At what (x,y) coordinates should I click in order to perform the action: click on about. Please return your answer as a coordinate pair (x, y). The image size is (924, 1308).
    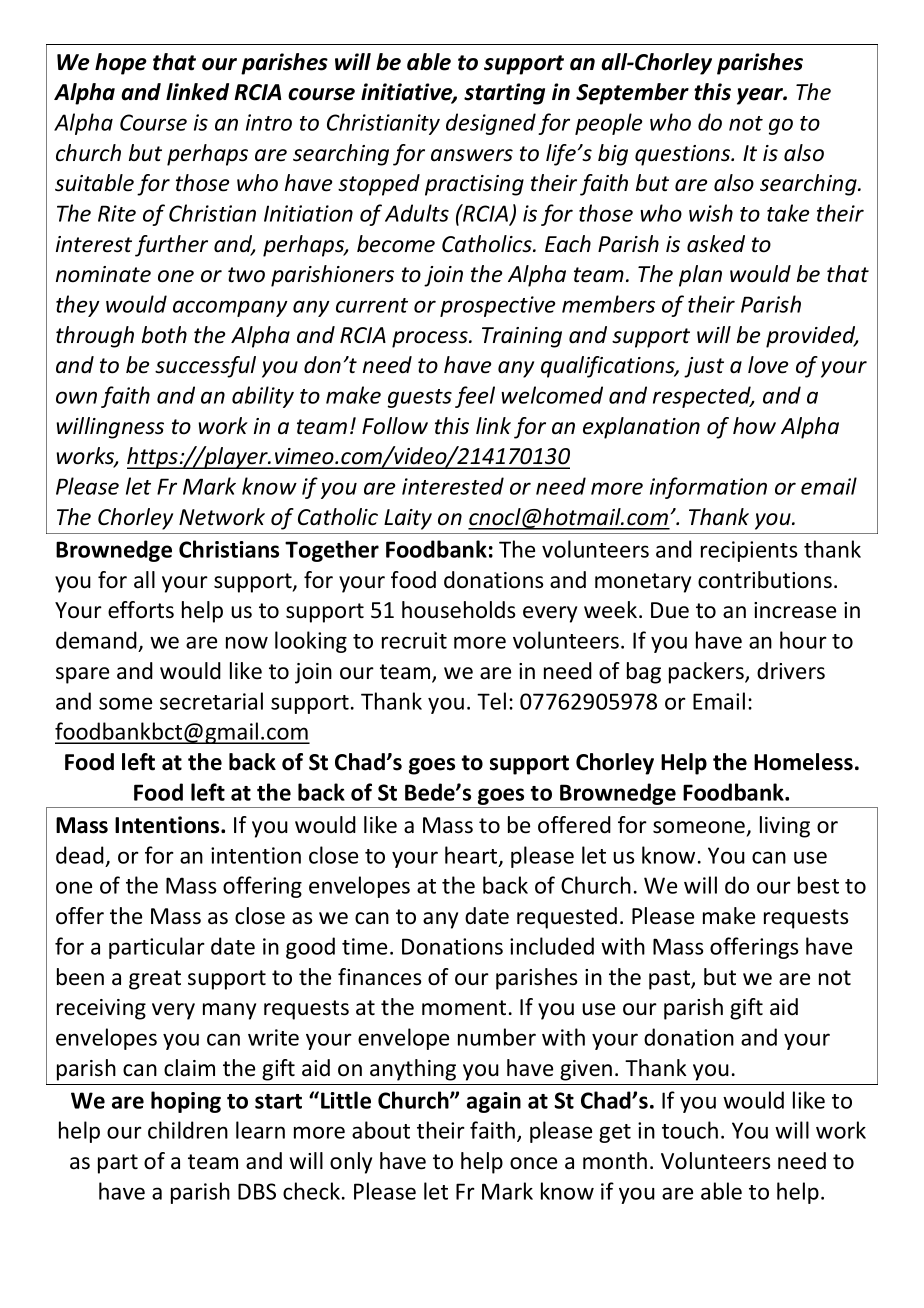
    Looking at the image, I should click on (381, 1130).
